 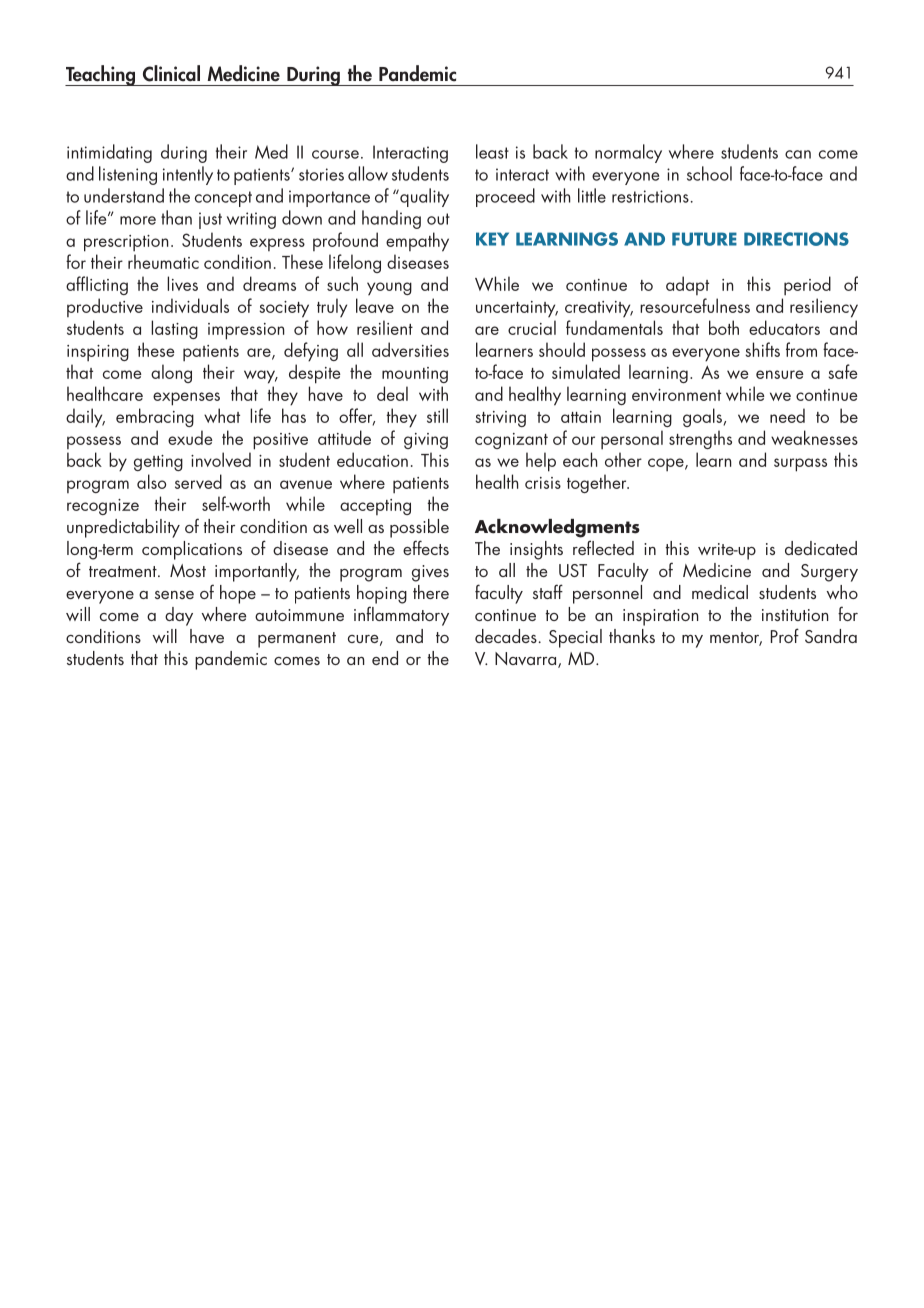 I want to click on individuals, so click(x=190, y=305).
